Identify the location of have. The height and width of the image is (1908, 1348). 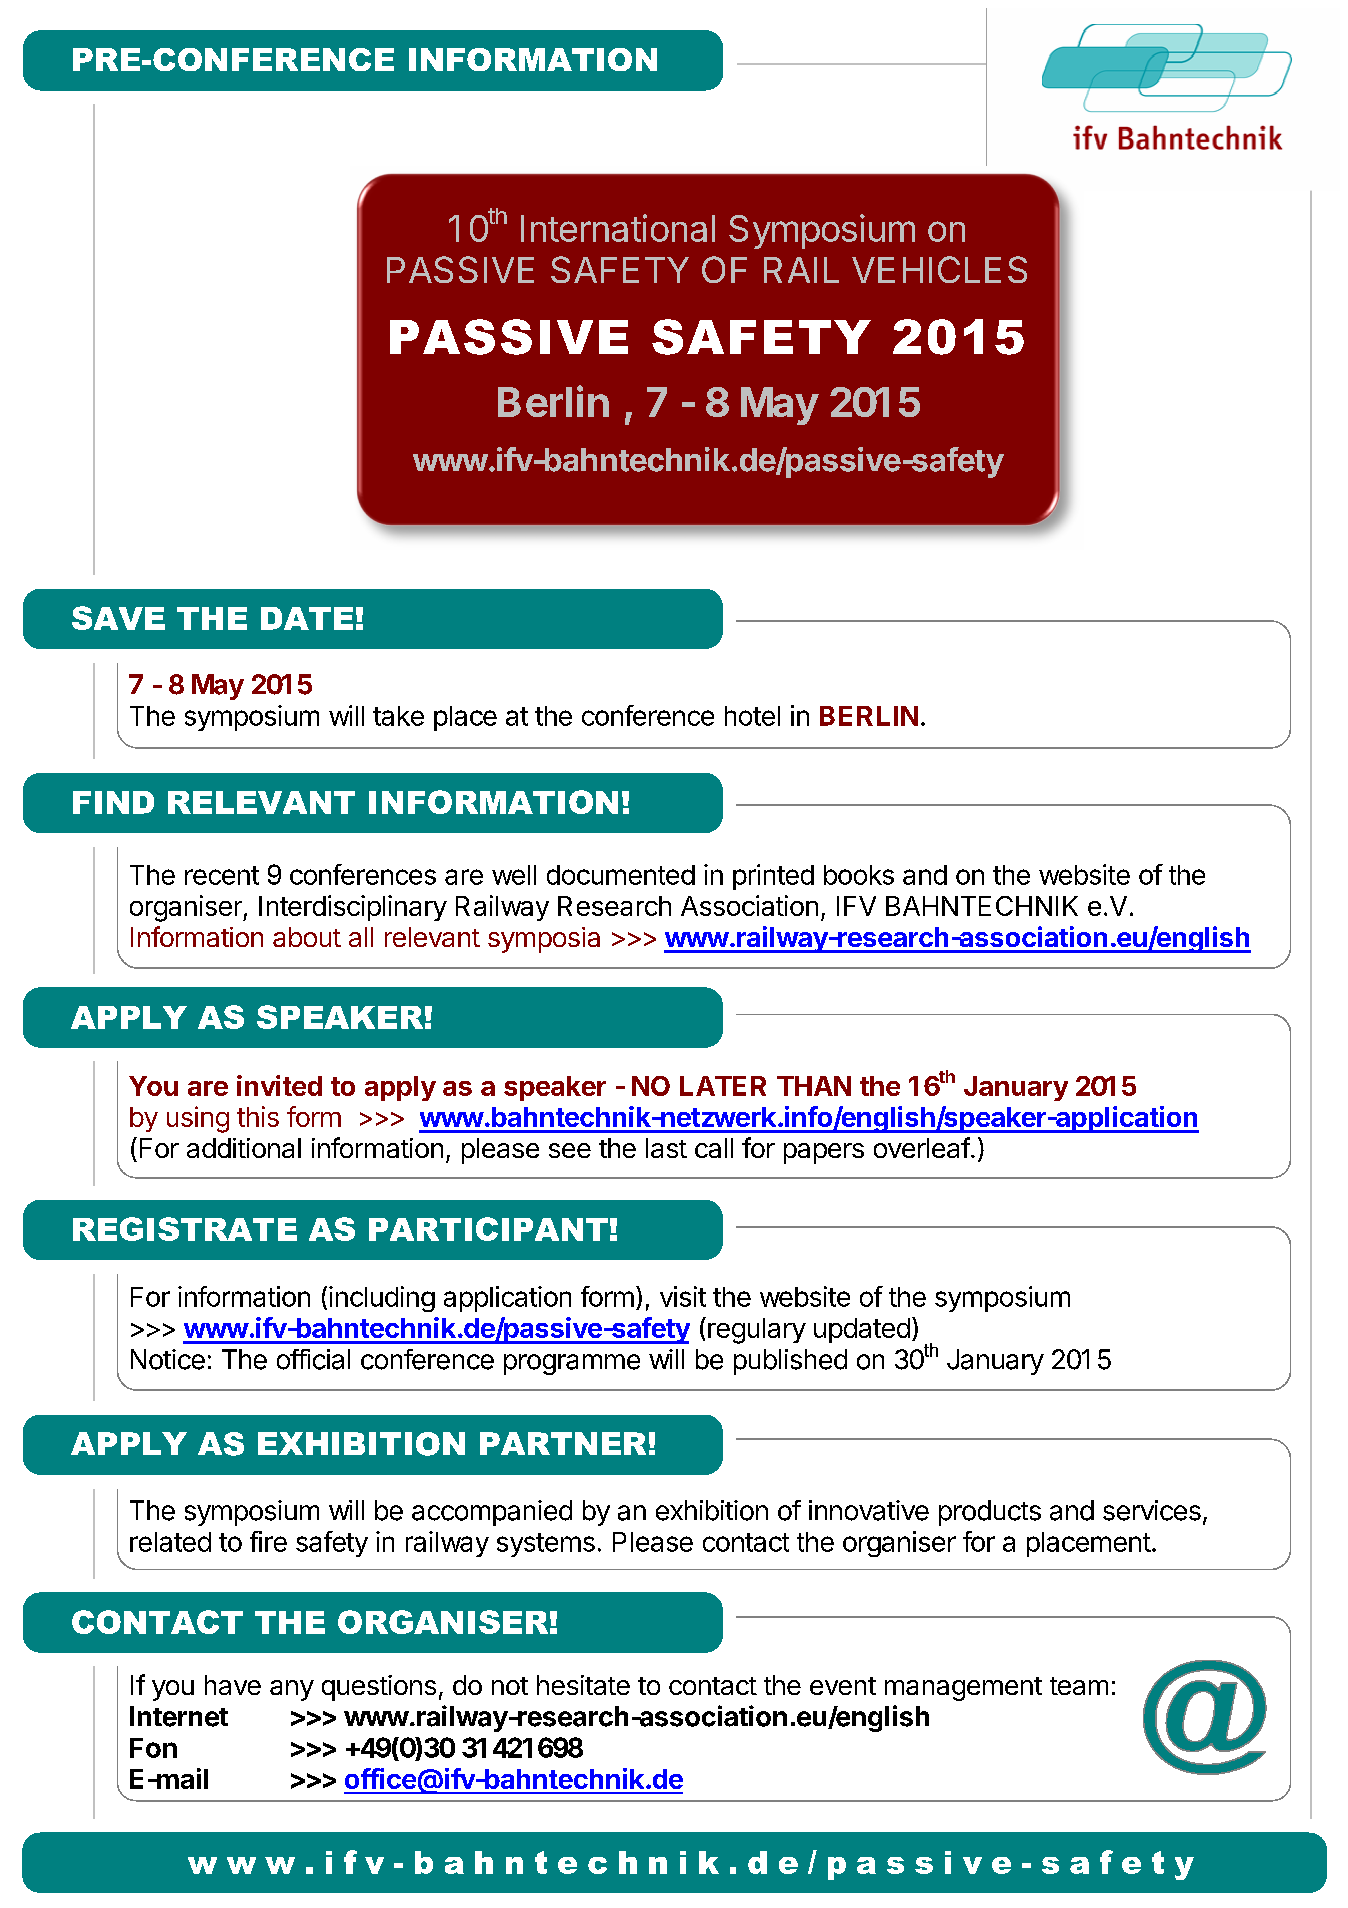
(233, 1685).
